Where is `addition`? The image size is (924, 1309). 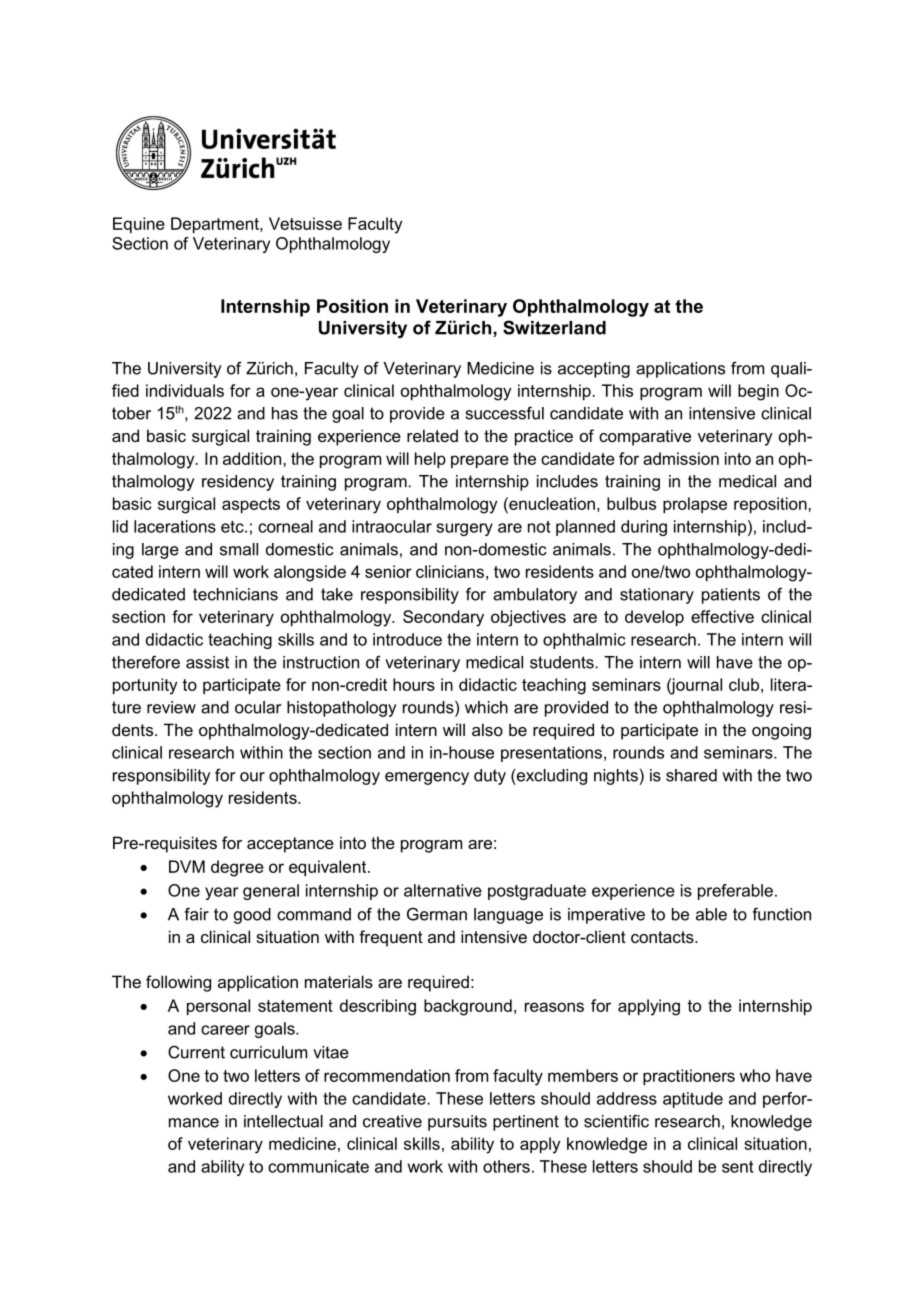 addition is located at coordinates (252, 458).
